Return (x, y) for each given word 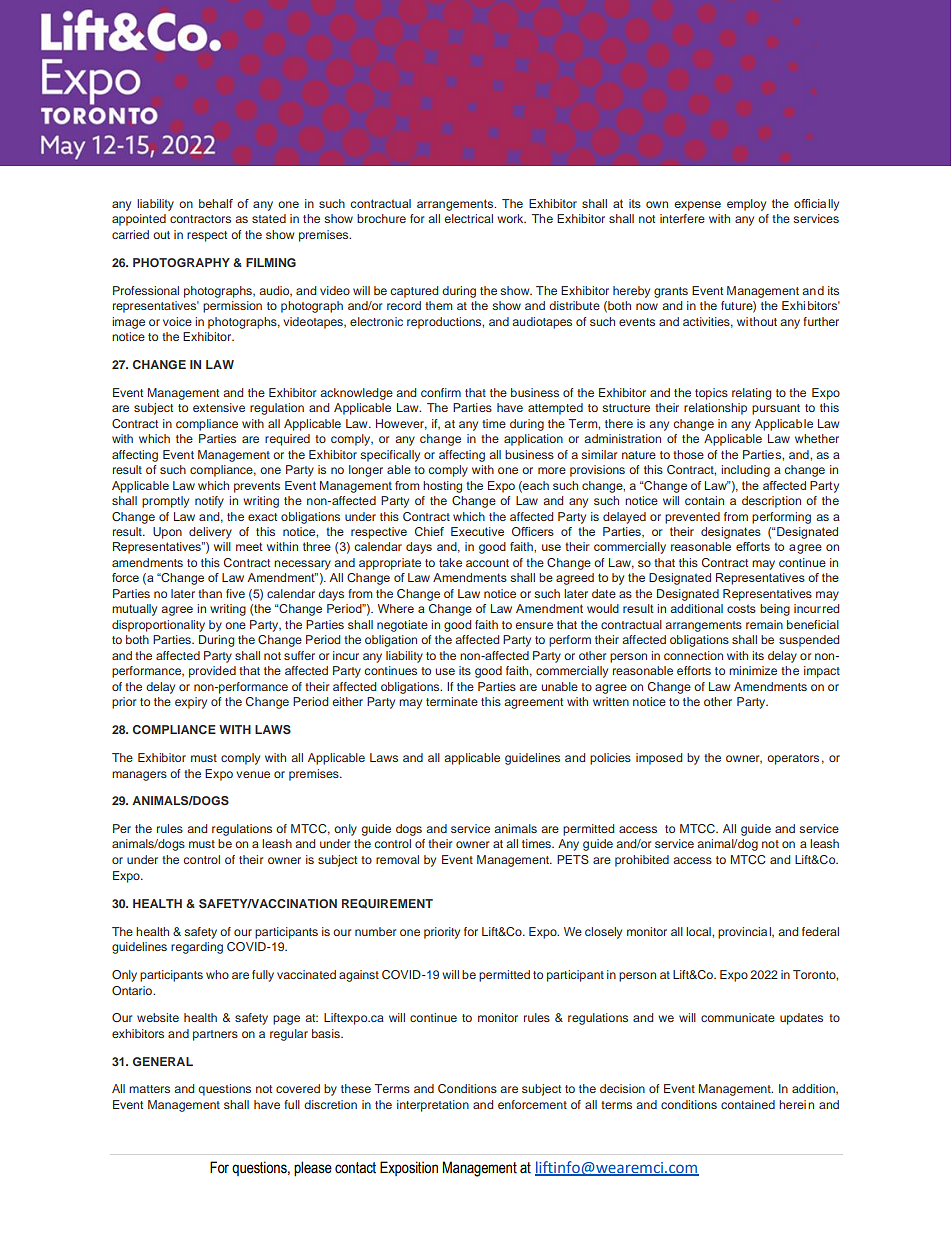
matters (149, 1089)
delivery (210, 533)
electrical (469, 218)
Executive (477, 531)
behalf (216, 203)
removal (397, 859)
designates (731, 533)
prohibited (642, 861)
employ (746, 205)
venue (253, 774)
